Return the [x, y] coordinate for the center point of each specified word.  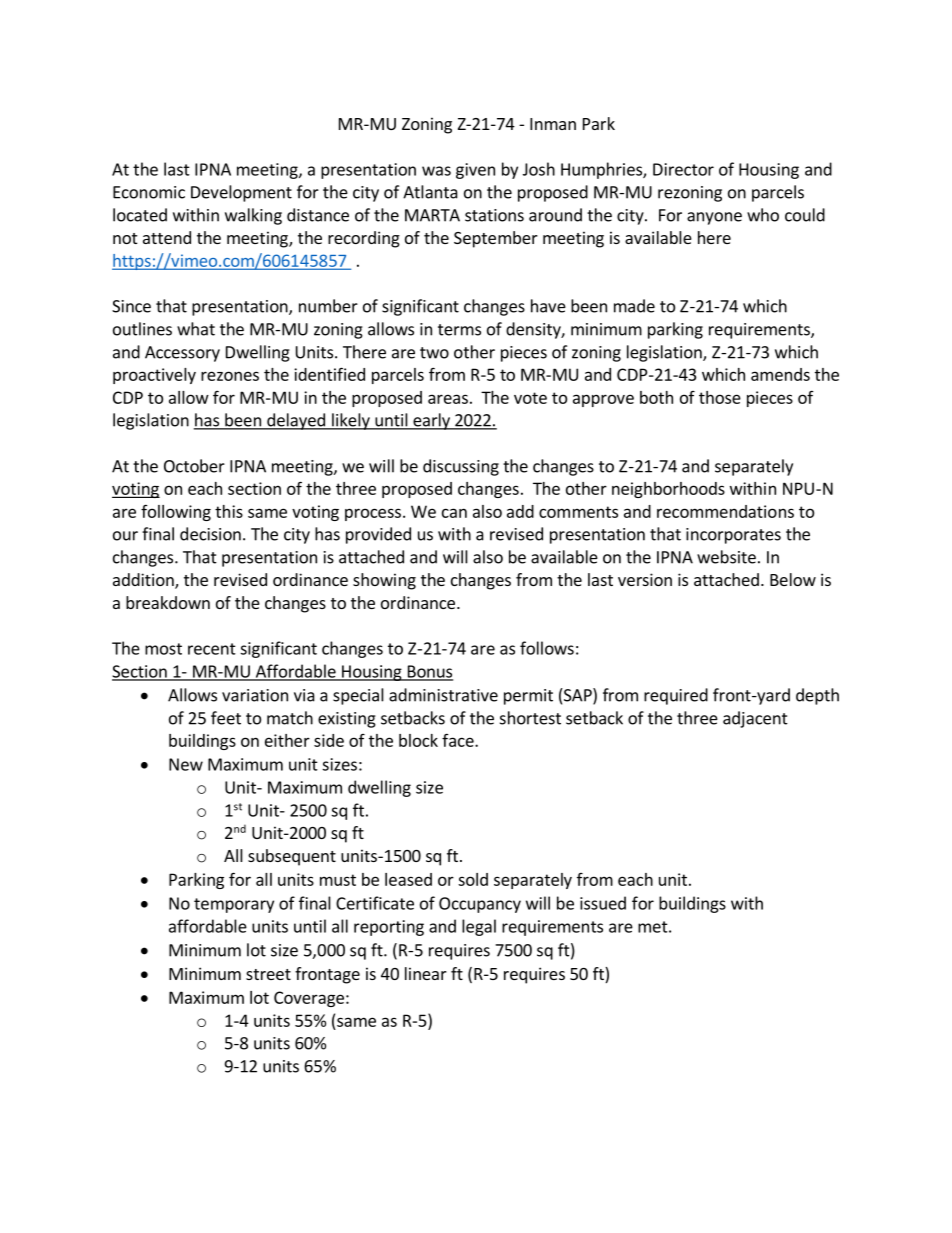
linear [426, 973]
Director [683, 169]
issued [603, 903]
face [459, 740]
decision [210, 534]
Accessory [182, 354]
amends [780, 374]
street [268, 974]
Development [241, 193]
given [475, 171]
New [186, 764]
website [726, 557]
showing [384, 581]
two [434, 353]
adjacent [755, 719]
